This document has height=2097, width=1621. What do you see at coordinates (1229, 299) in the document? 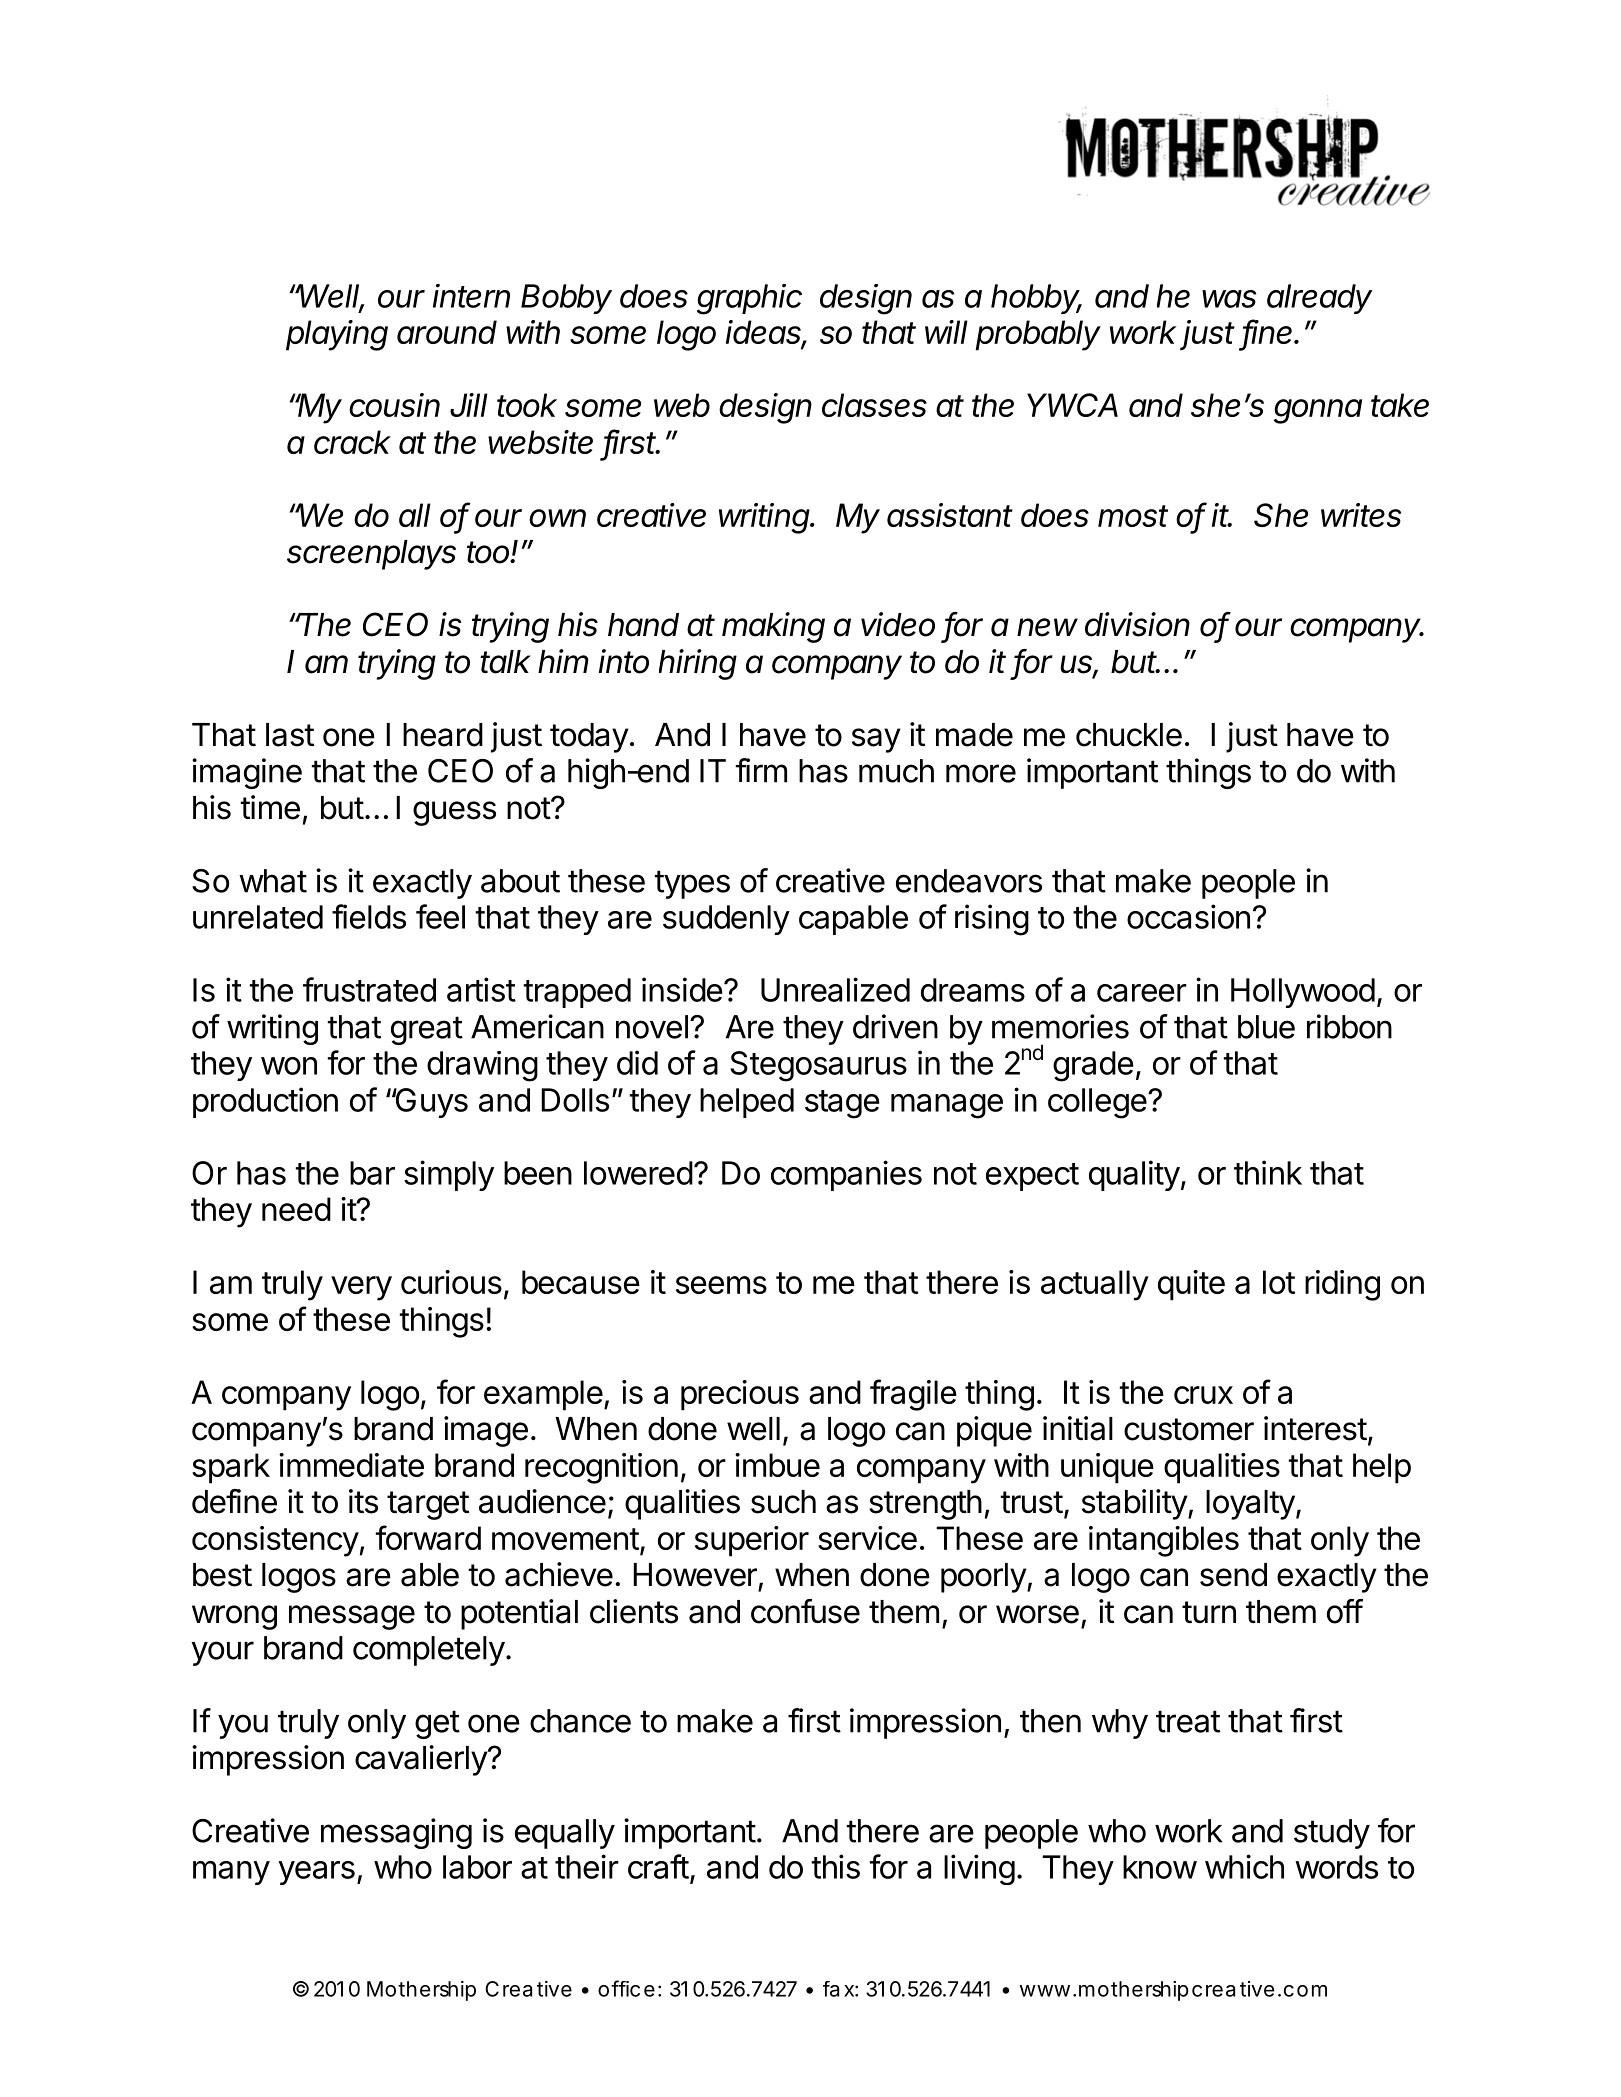
I see `was` at bounding box center [1229, 299].
